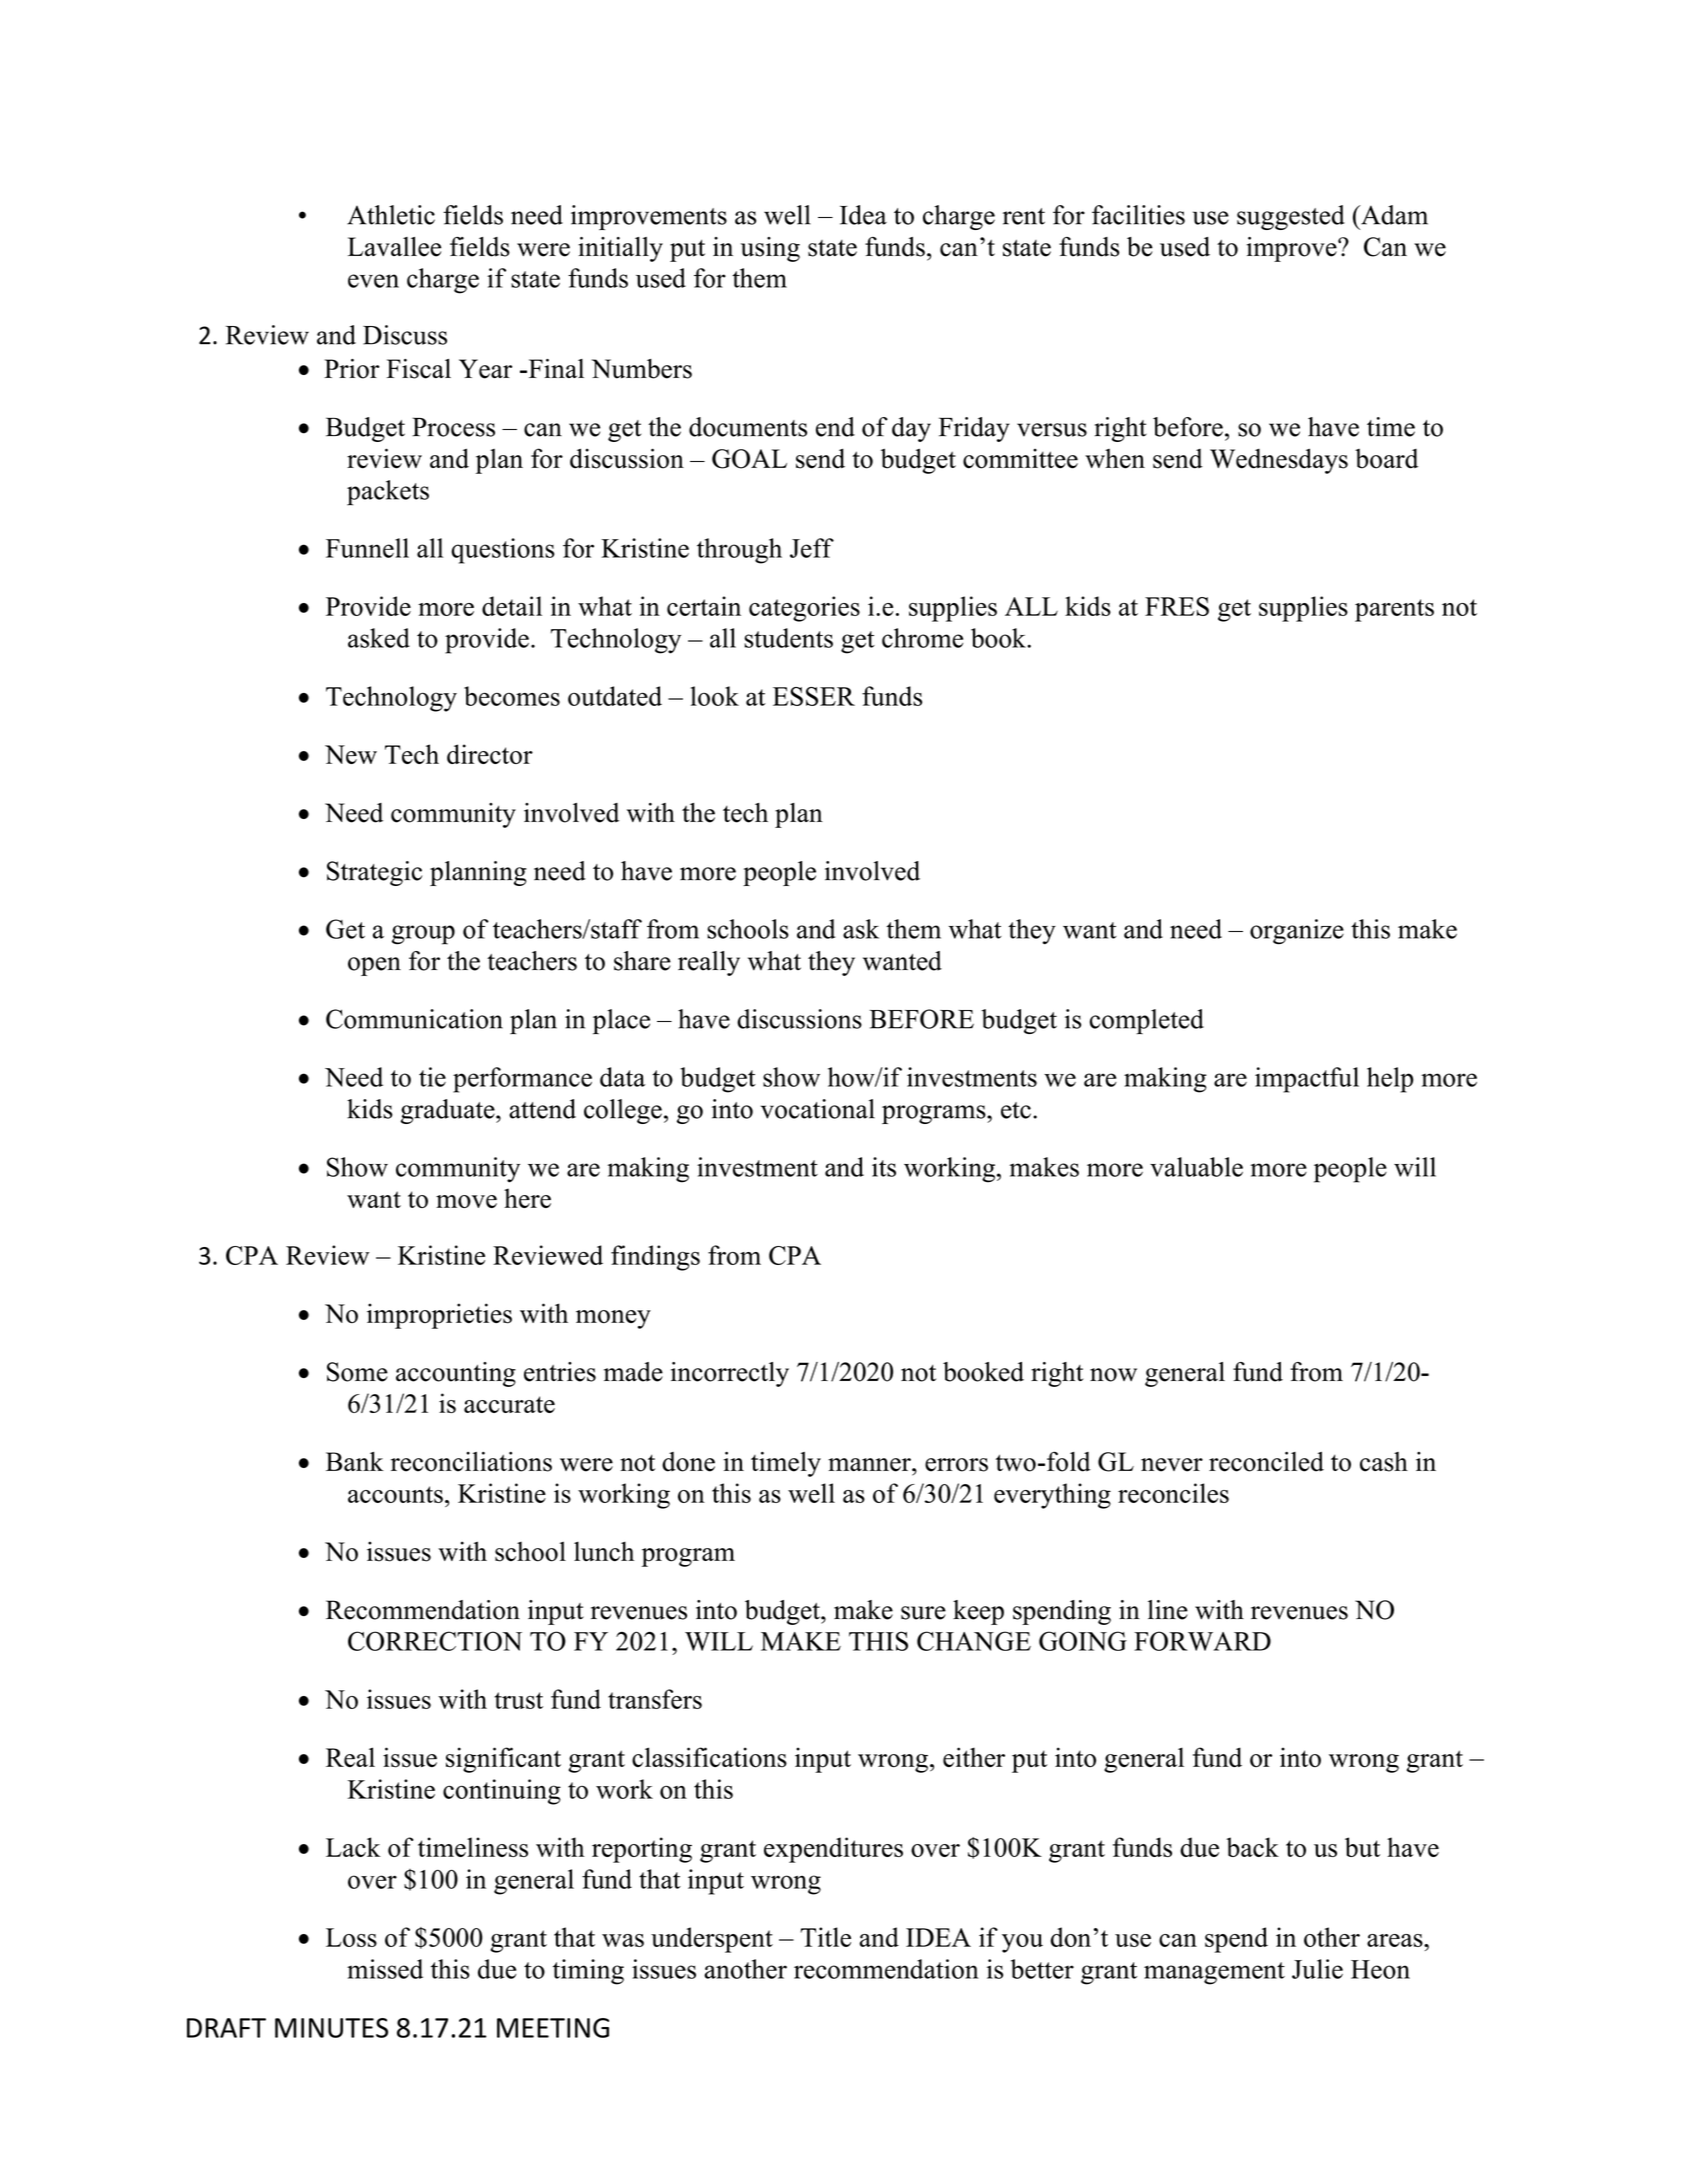  What do you see at coordinates (1307, 1080) in the page?
I see `impactful` at bounding box center [1307, 1080].
